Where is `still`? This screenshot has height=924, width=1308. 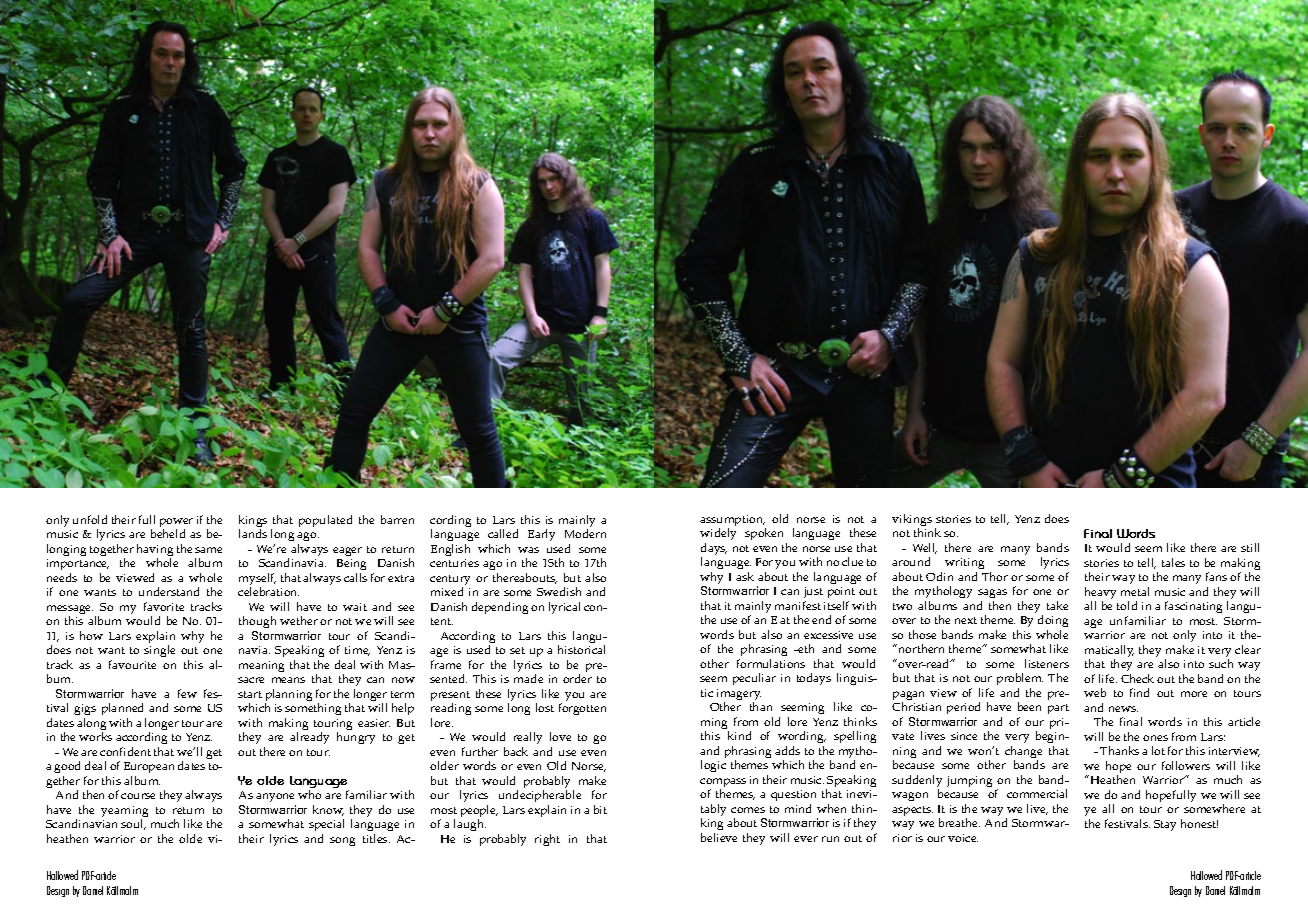 still is located at coordinates (1250, 547).
